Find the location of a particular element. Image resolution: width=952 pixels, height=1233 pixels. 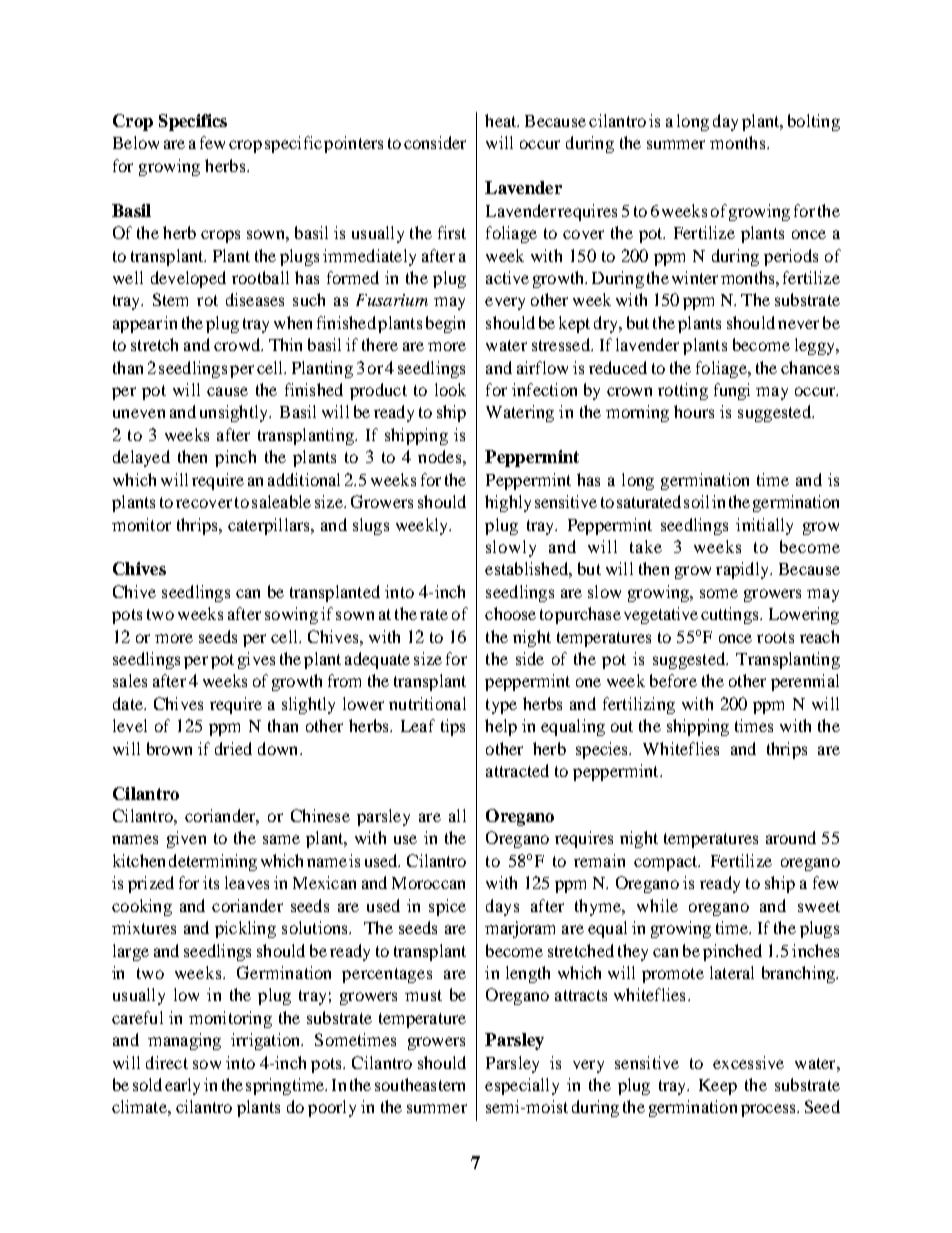

early is located at coordinates (182, 1086).
